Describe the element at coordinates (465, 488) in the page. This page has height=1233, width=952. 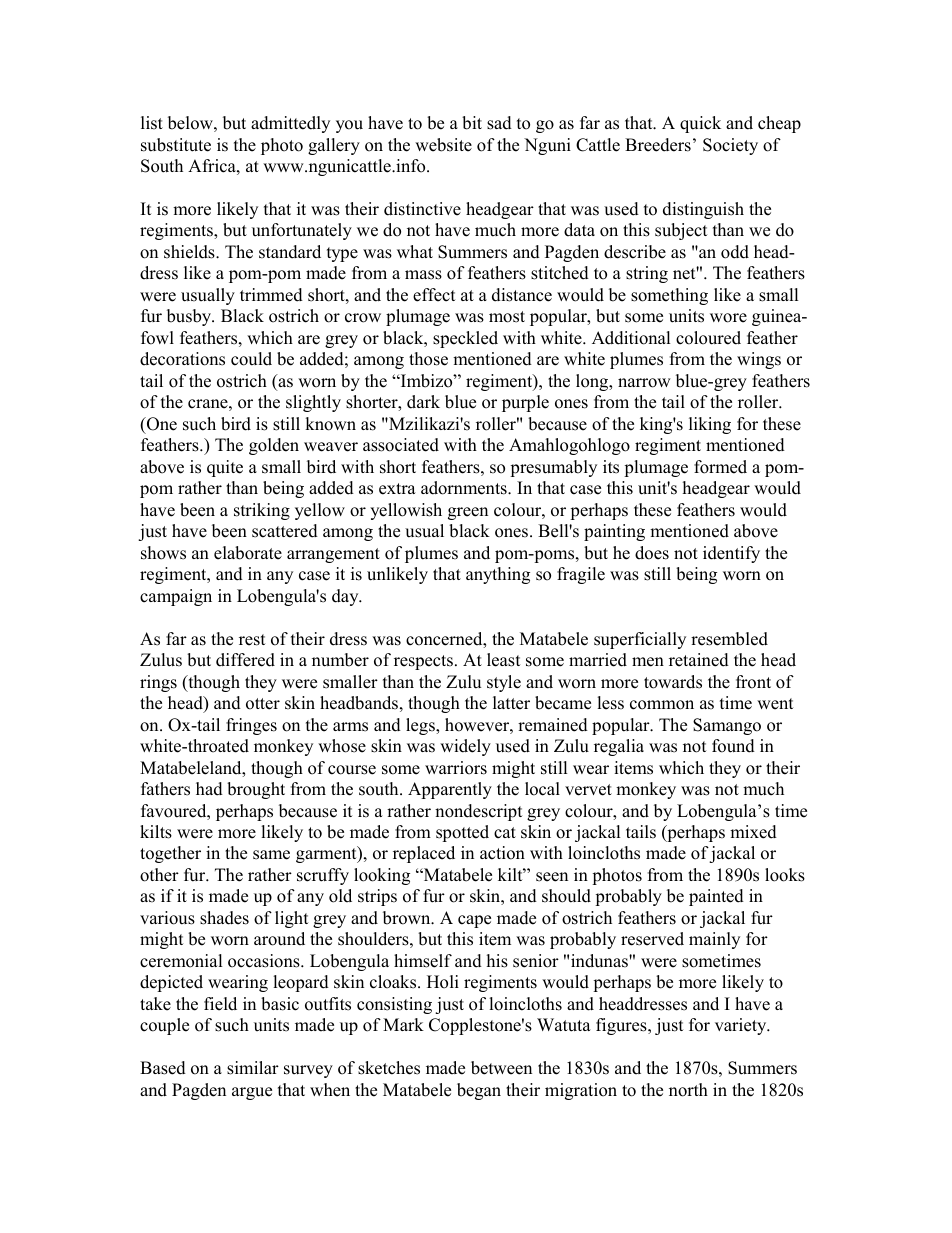
I see `adornments` at that location.
